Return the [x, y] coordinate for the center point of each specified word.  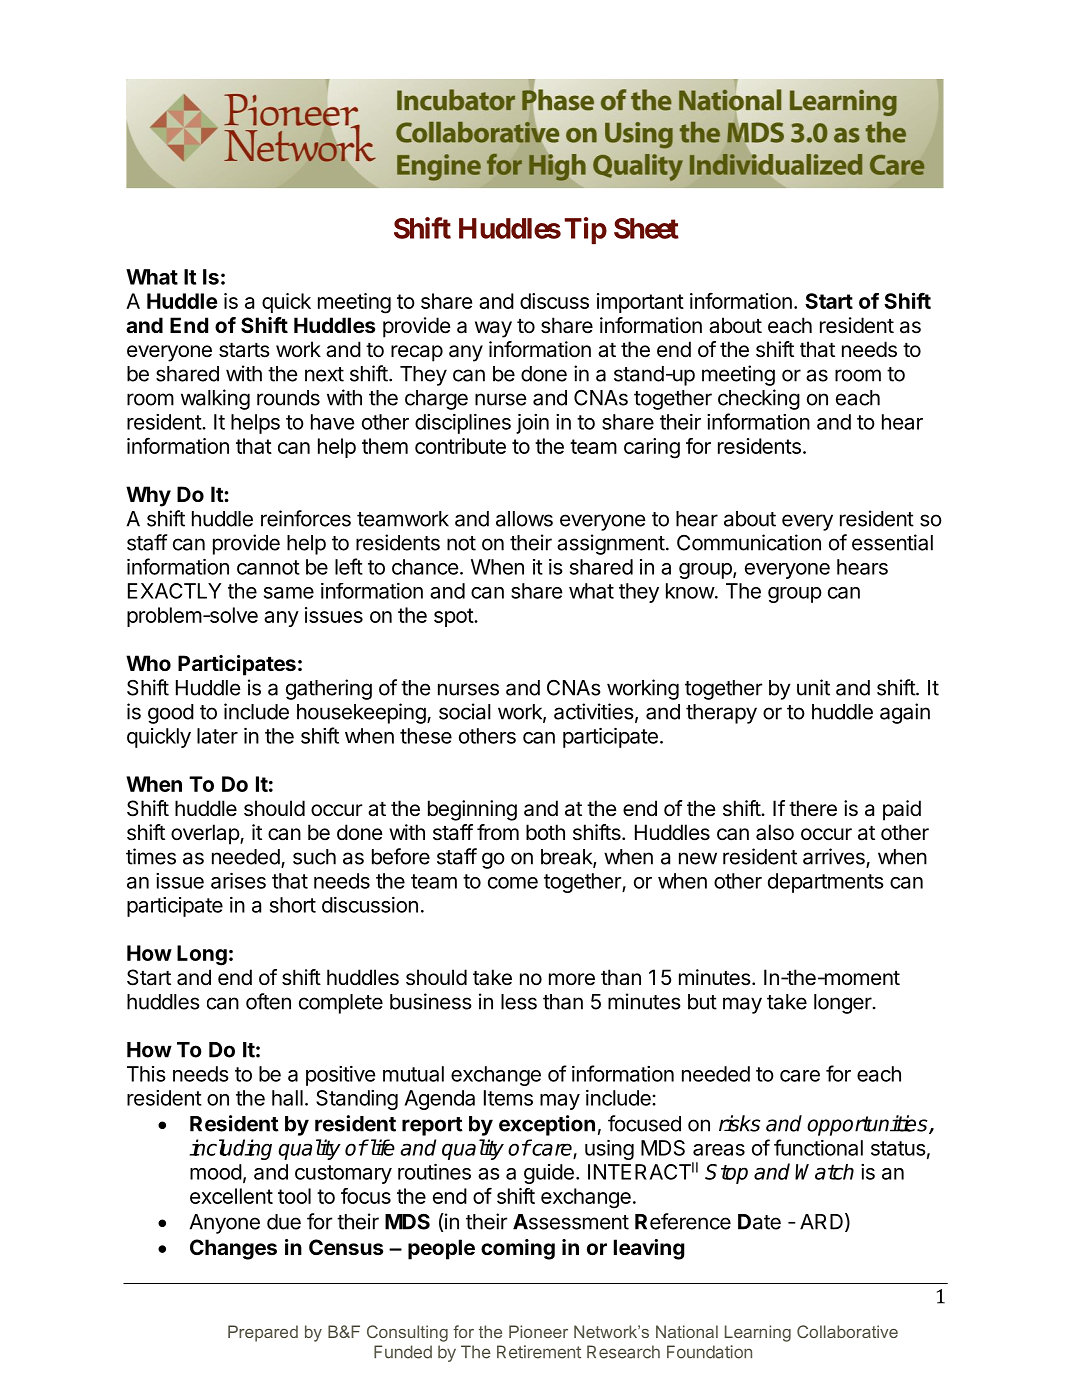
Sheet [646, 228]
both [545, 832]
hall [287, 1098]
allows [524, 519]
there [813, 808]
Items [508, 1098]
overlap [206, 834]
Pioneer [538, 1331]
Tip [585, 230]
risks [740, 1123]
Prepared [263, 1333]
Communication [749, 542]
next [324, 374]
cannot [268, 567]
